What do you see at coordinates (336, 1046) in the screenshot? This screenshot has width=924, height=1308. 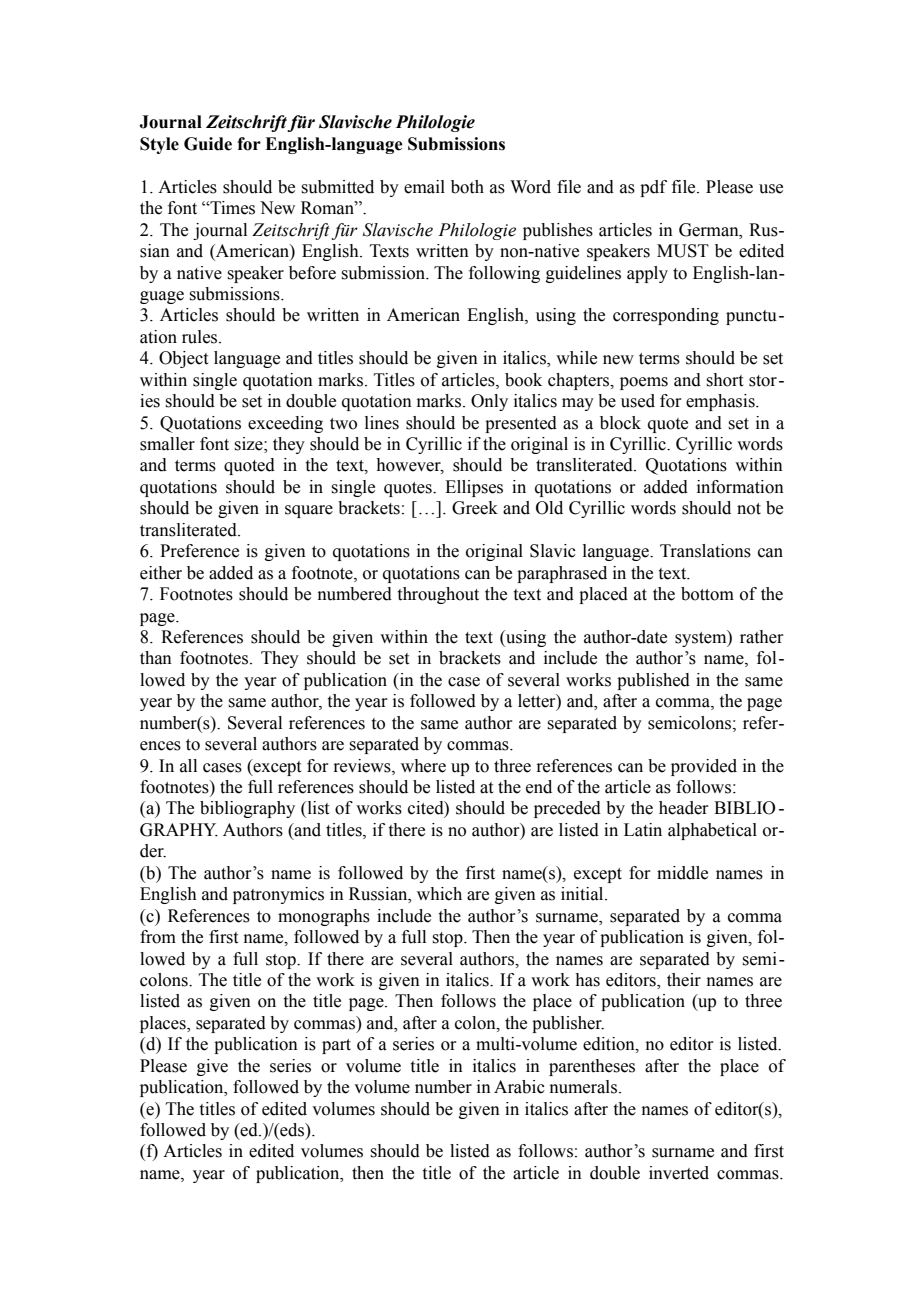 I see `part` at bounding box center [336, 1046].
